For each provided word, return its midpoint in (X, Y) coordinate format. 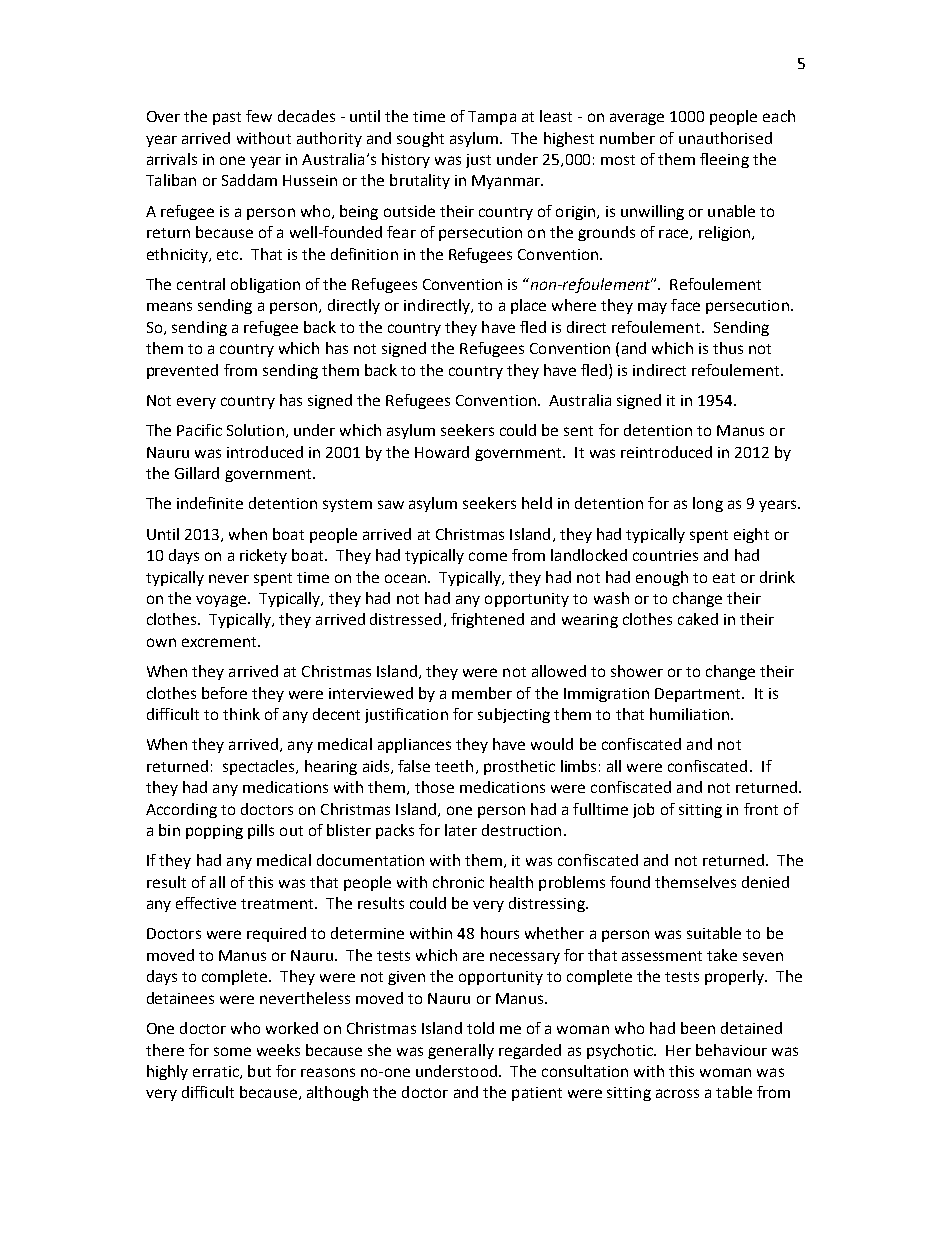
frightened (487, 620)
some (232, 1051)
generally (461, 1051)
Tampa (492, 118)
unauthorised (725, 138)
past (227, 118)
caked (698, 619)
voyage (221, 601)
